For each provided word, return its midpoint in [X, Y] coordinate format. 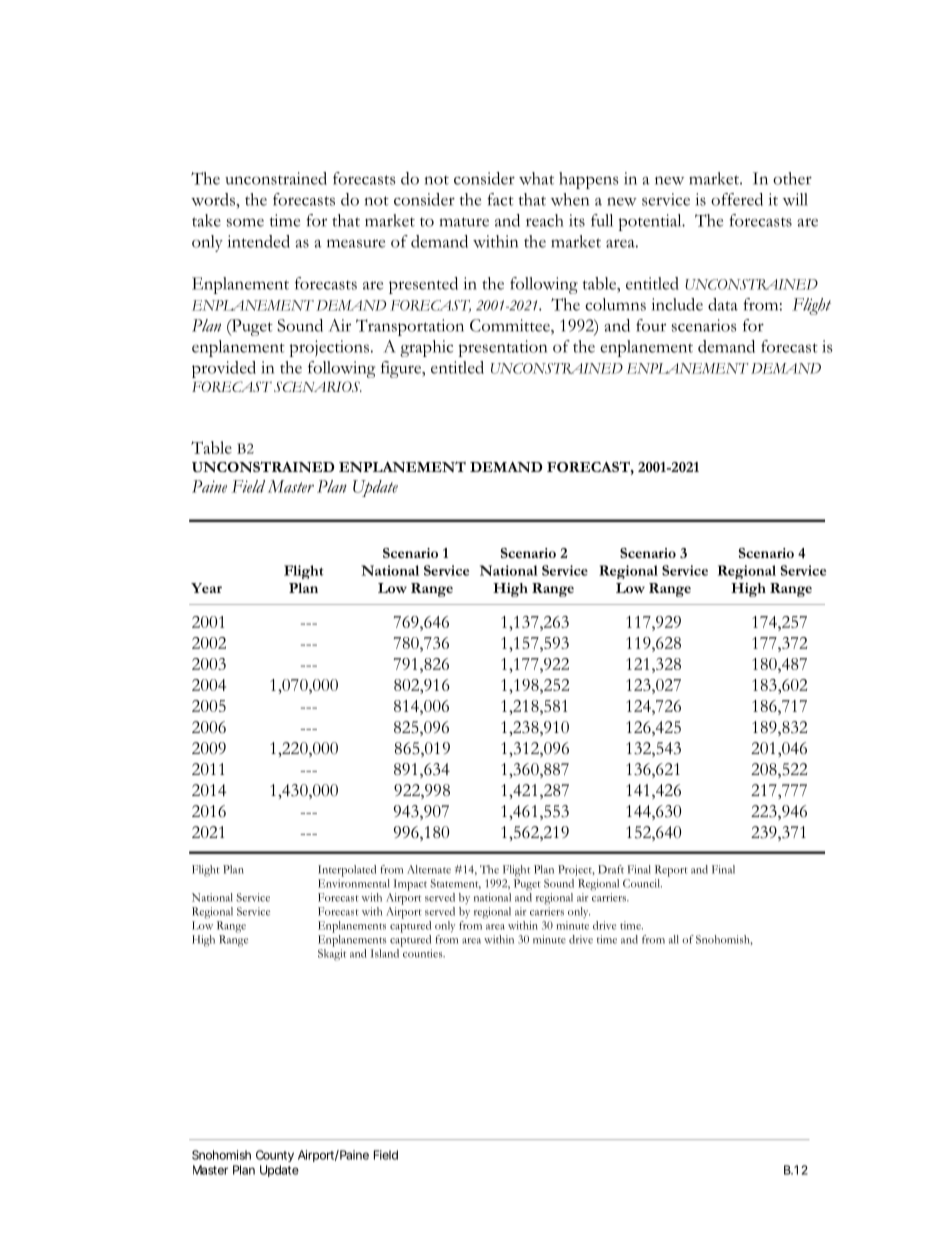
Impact [410, 885]
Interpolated [347, 871]
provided [224, 369]
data [723, 304]
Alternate [429, 869]
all [674, 939]
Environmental [354, 883]
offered [737, 199]
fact [500, 199]
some [245, 222]
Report [671, 871]
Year [206, 588]
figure [402, 369]
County [275, 1156]
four [651, 325]
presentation [502, 348]
